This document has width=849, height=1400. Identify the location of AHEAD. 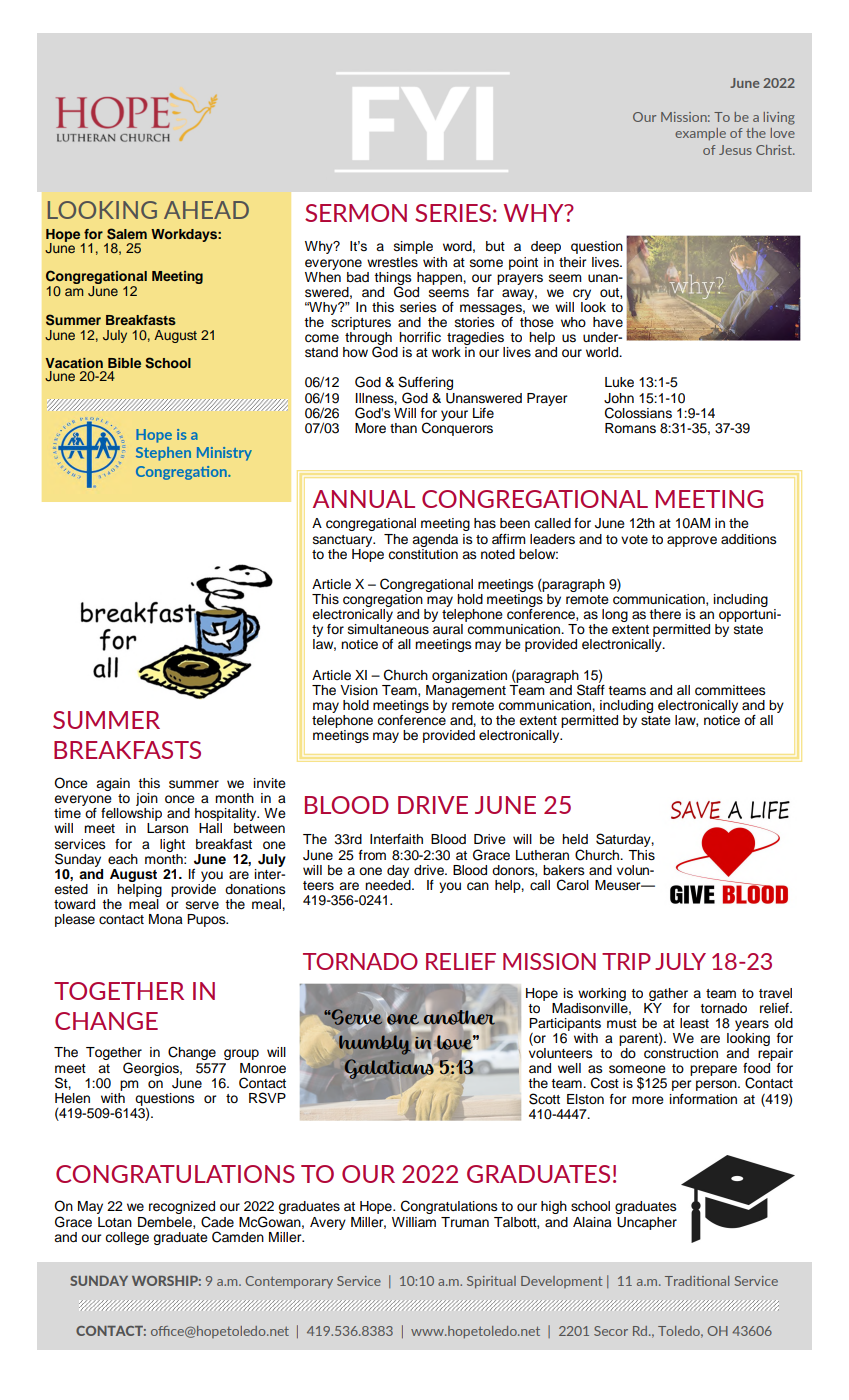
(206, 210).
